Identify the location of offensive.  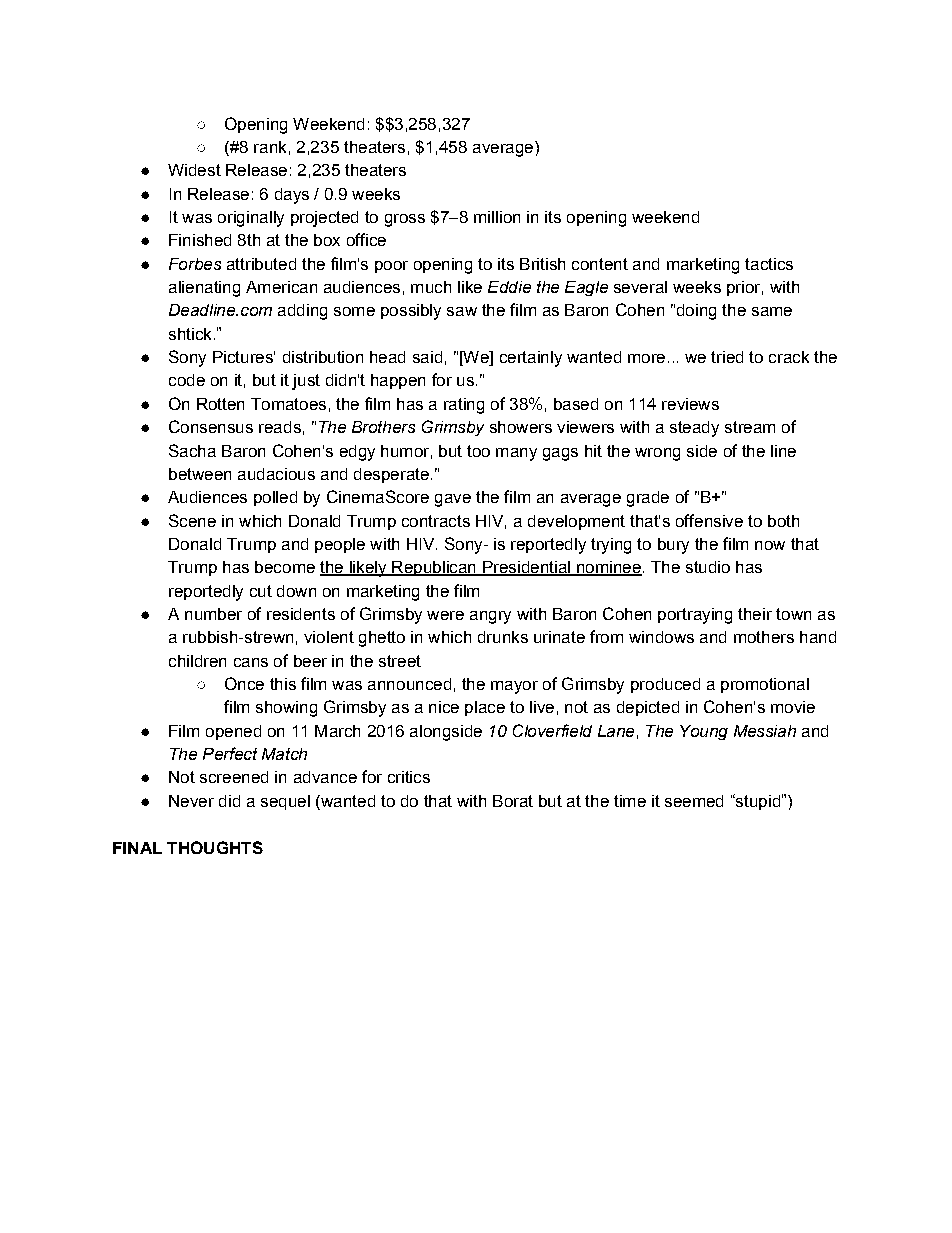
(709, 520).
